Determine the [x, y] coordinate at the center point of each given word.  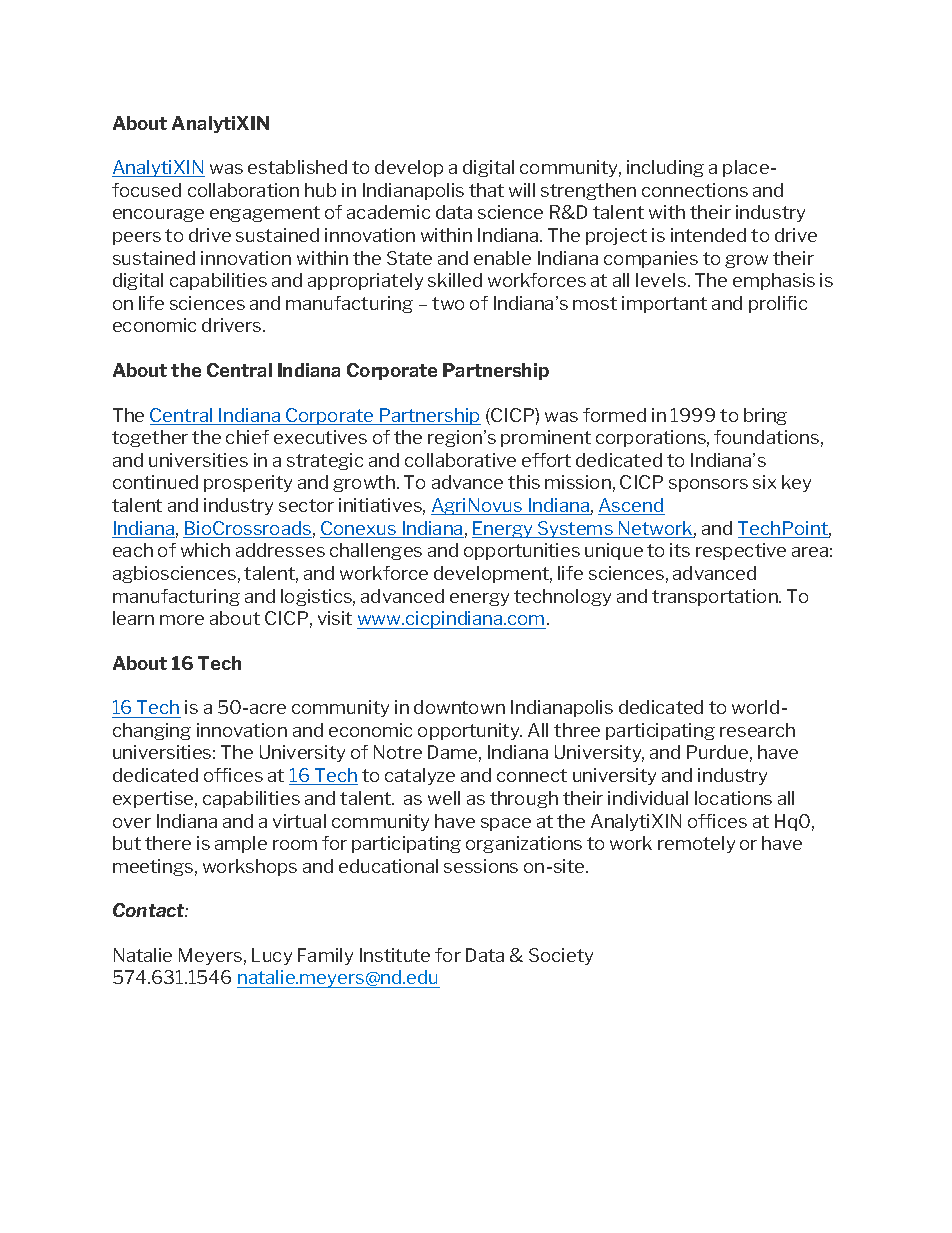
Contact [150, 910]
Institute [395, 955]
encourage [158, 215]
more [182, 620]
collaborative [460, 460]
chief [247, 437]
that [486, 190]
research [757, 730]
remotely [696, 844]
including [665, 168]
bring [765, 416]
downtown [459, 707]
